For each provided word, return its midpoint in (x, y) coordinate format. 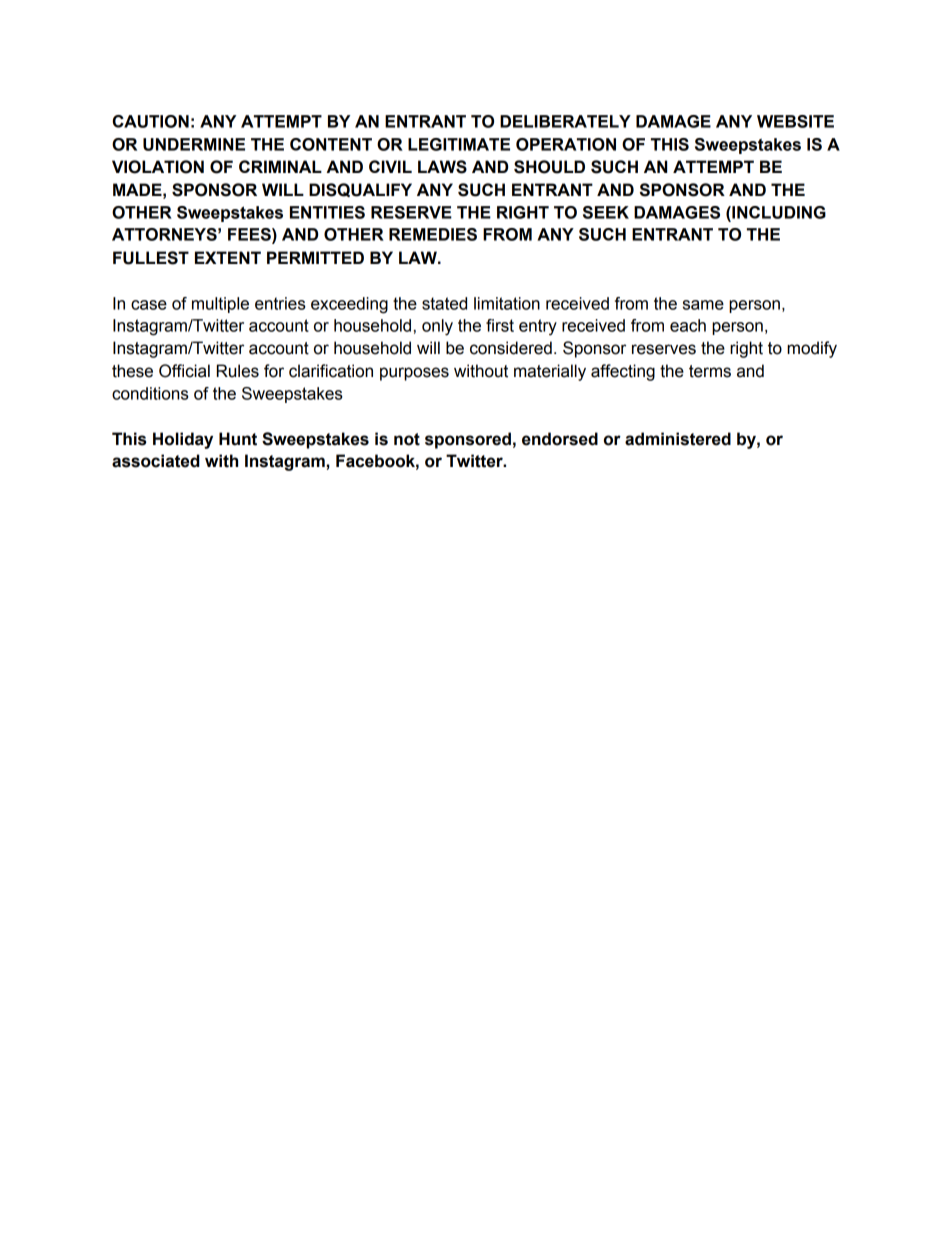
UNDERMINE (194, 144)
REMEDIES (433, 234)
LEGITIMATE (459, 144)
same (703, 305)
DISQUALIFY (360, 190)
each (688, 325)
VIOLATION (158, 167)
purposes (414, 374)
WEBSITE (795, 121)
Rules (238, 371)
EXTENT (228, 257)
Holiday (183, 440)
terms (710, 371)
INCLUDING (778, 212)
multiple (220, 305)
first (500, 325)
